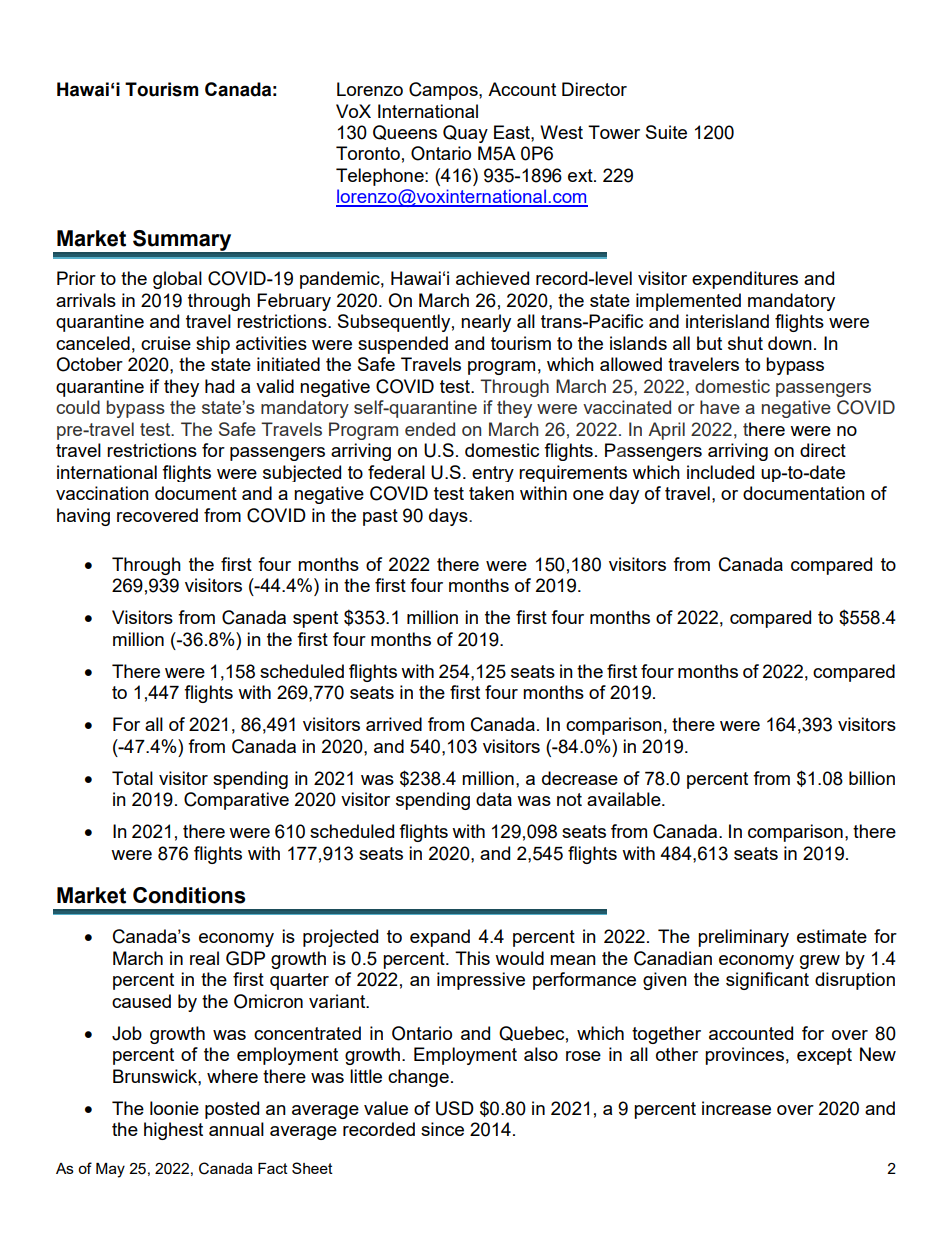  Describe the element at coordinates (736, 1108) in the screenshot. I see `increase` at that location.
